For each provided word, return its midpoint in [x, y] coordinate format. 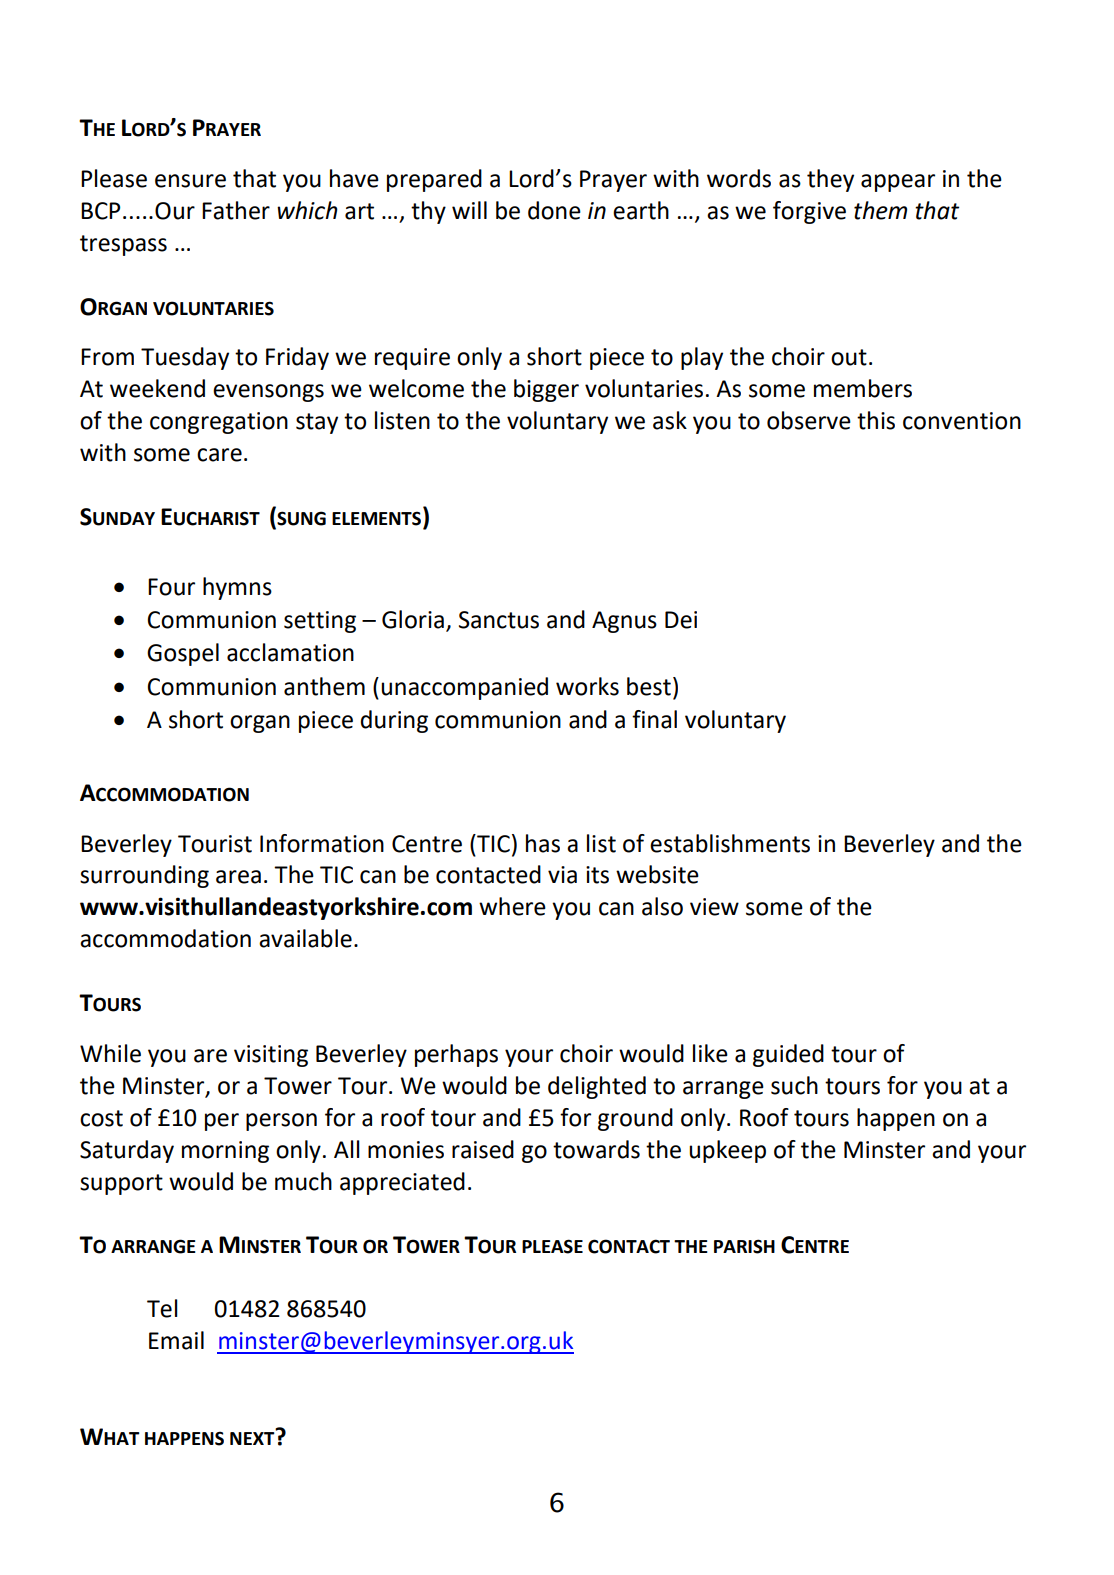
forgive [809, 212]
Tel [162, 1308]
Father [236, 210]
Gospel [183, 654]
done [554, 210]
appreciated [402, 1183]
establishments [730, 843]
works [587, 686]
